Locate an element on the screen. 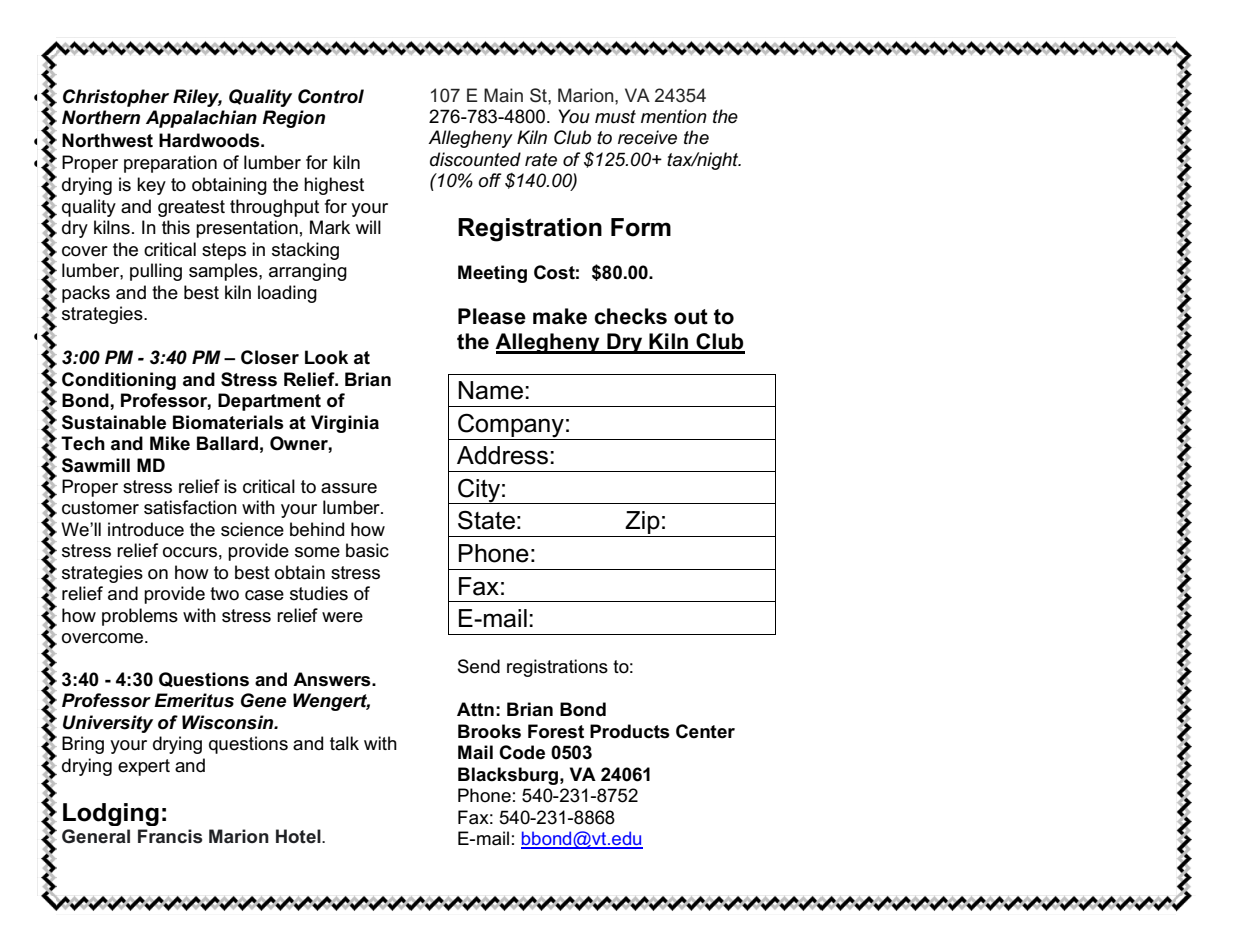  checks is located at coordinates (630, 316).
